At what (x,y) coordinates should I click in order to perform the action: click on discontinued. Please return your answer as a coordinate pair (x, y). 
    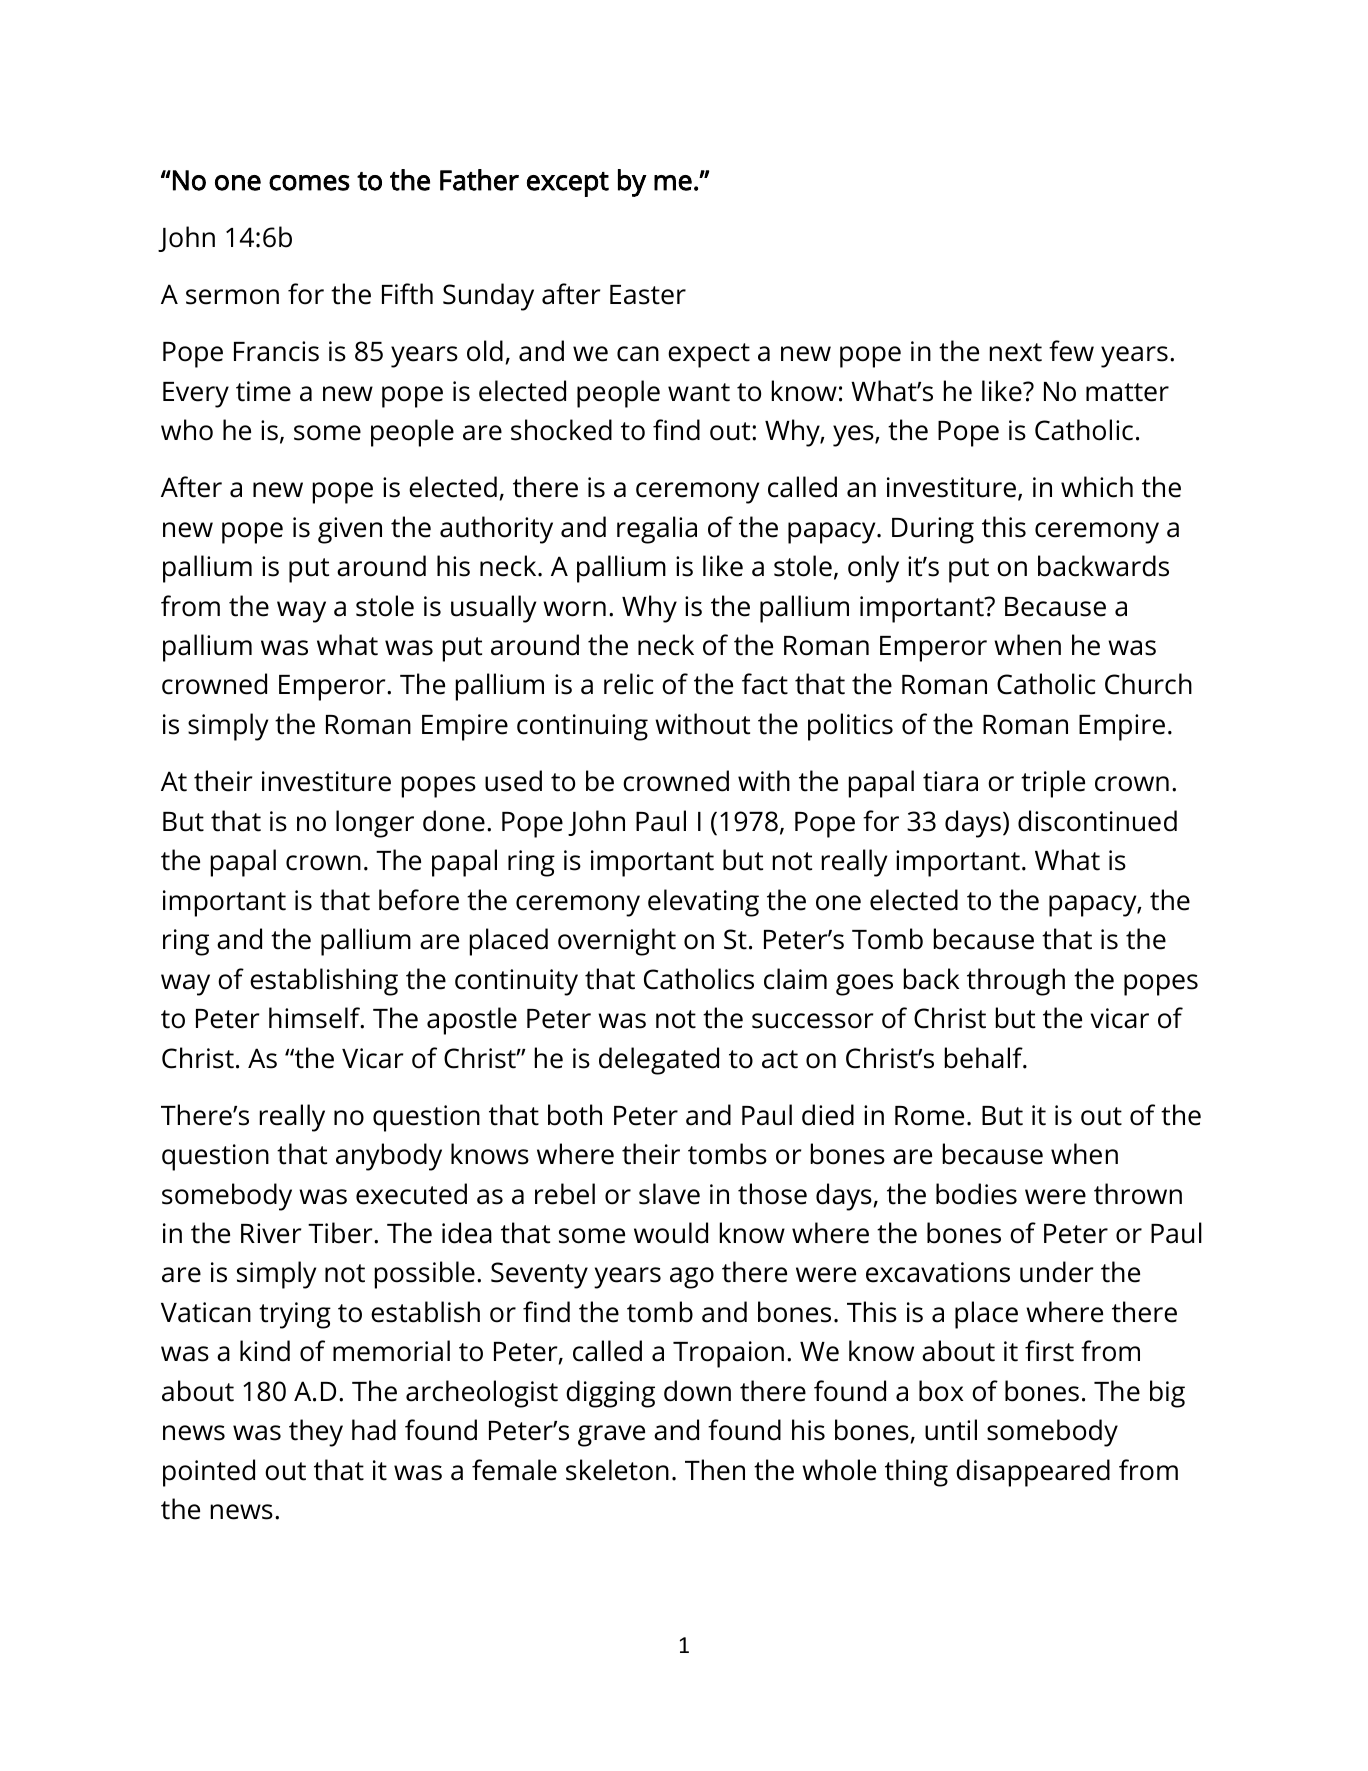
    Looking at the image, I should click on (1097, 821).
